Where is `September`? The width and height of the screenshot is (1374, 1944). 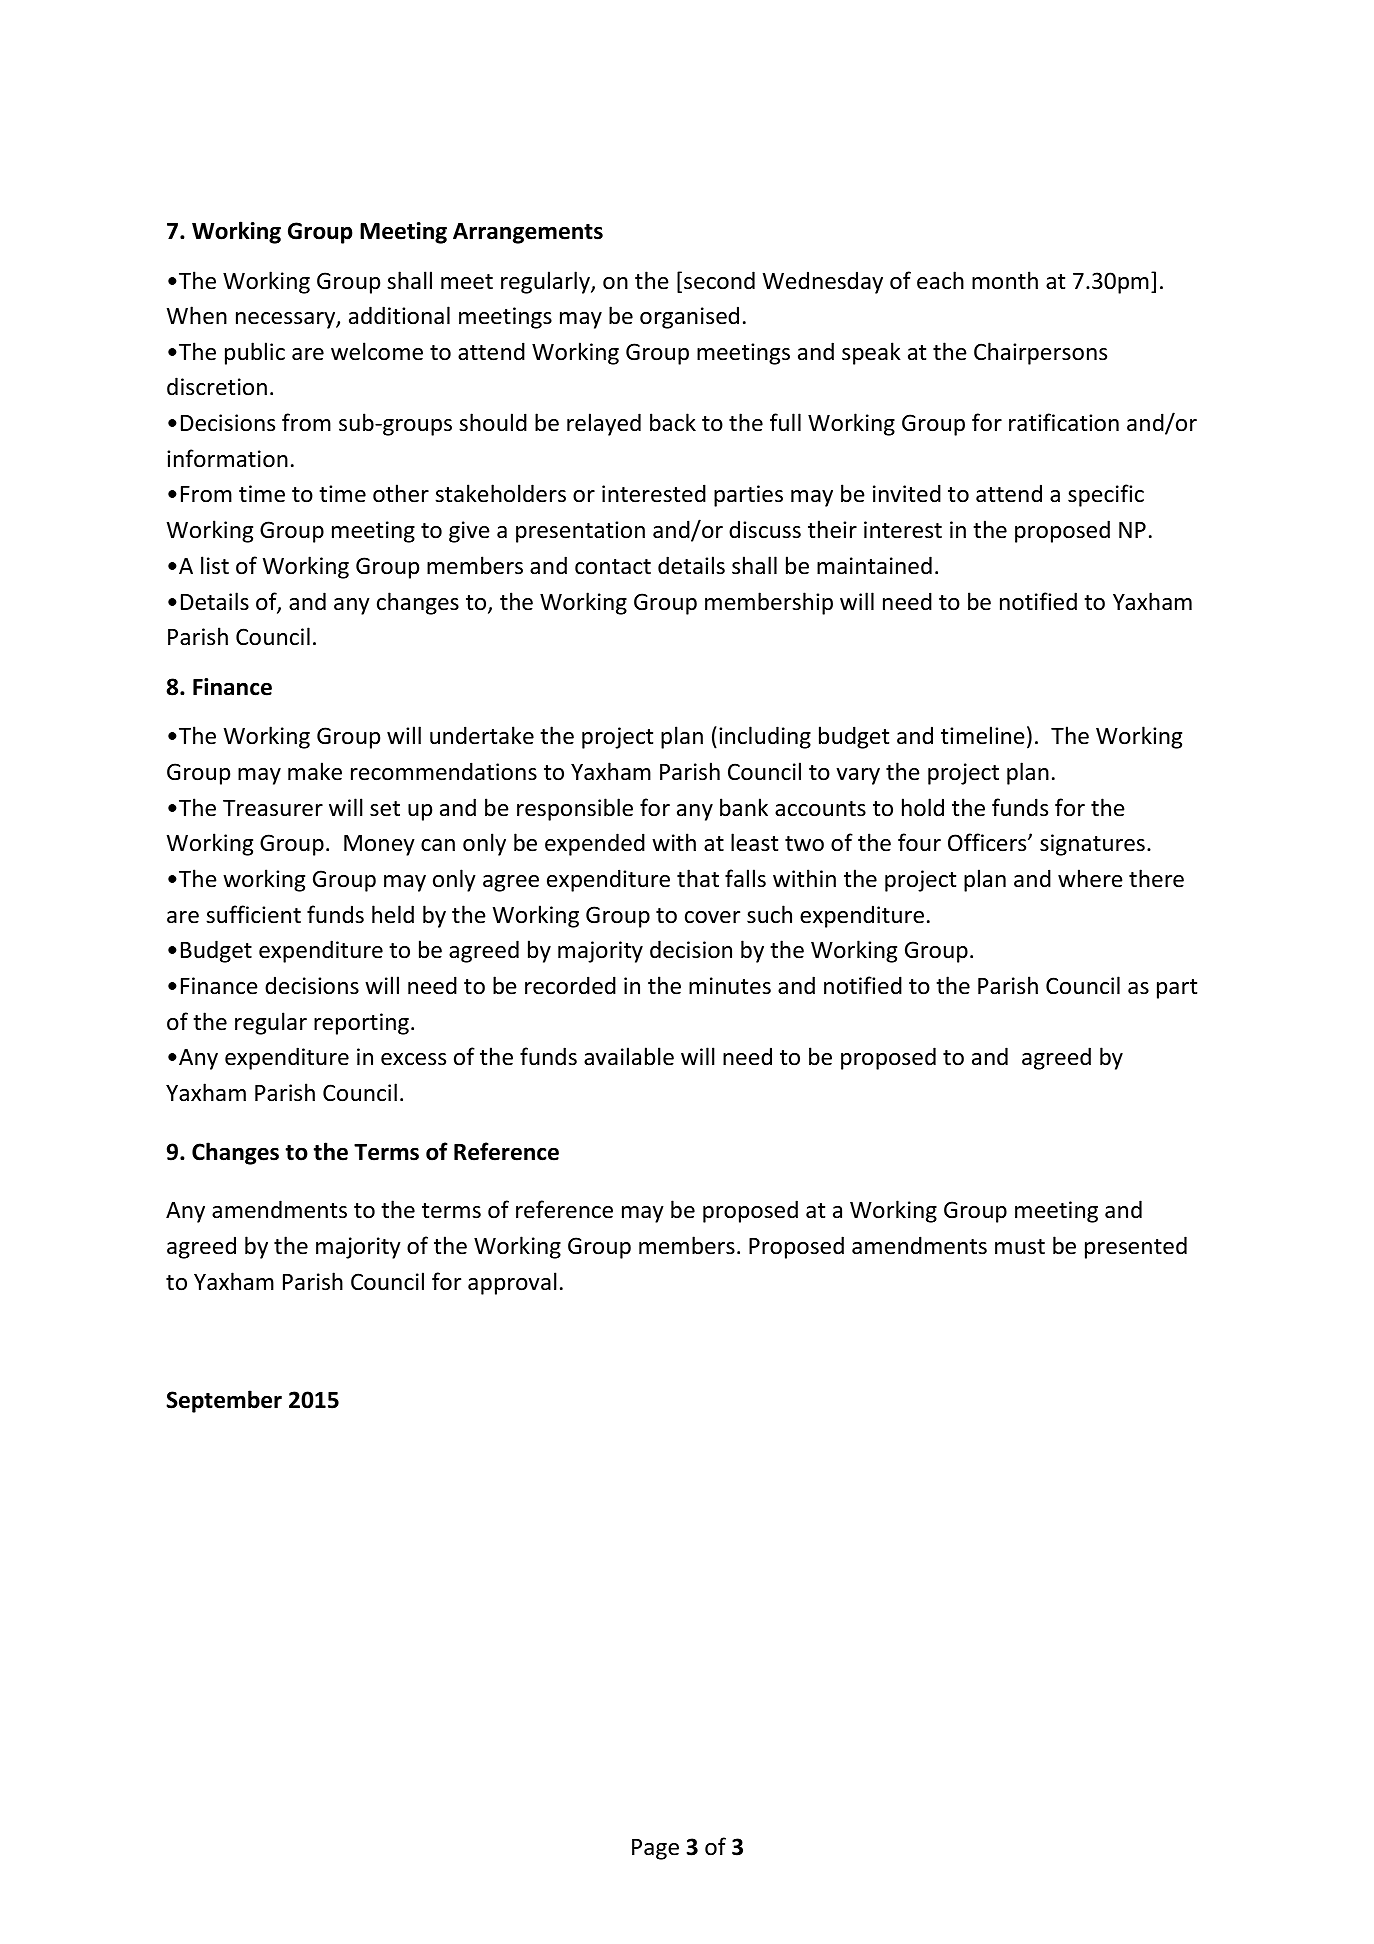 September is located at coordinates (224, 1401).
